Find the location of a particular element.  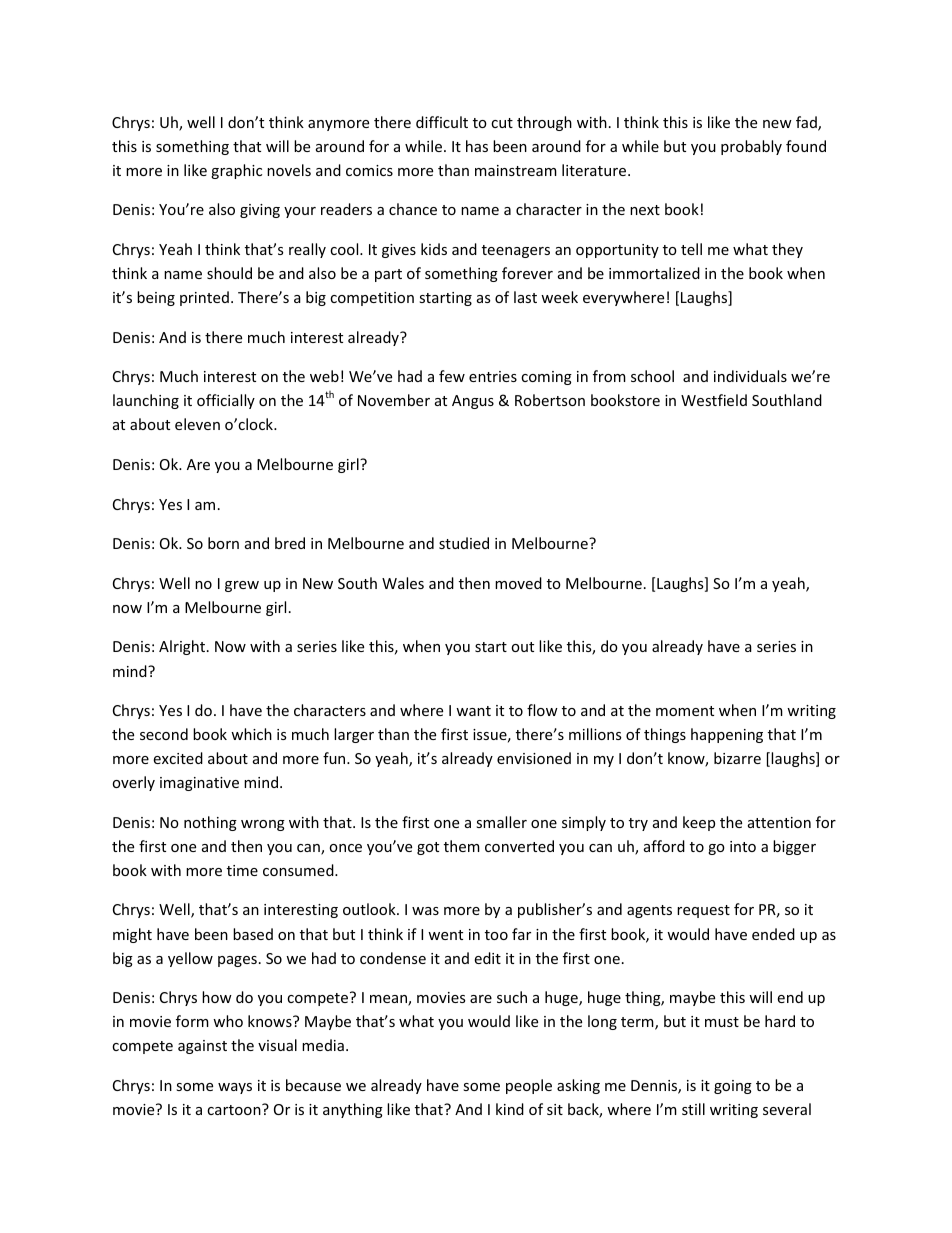

going is located at coordinates (733, 1087).
